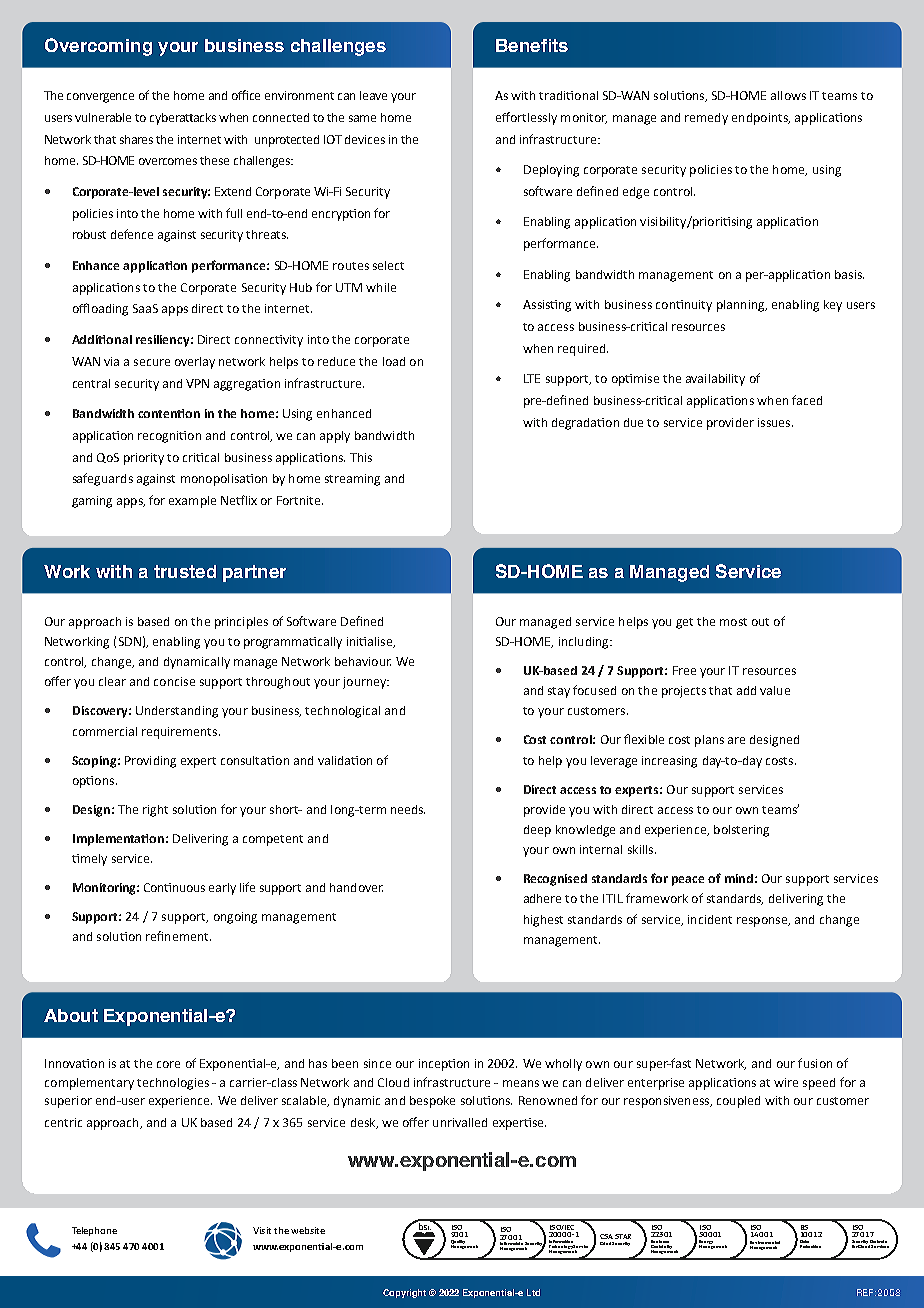  I want to click on planning, so click(742, 306).
